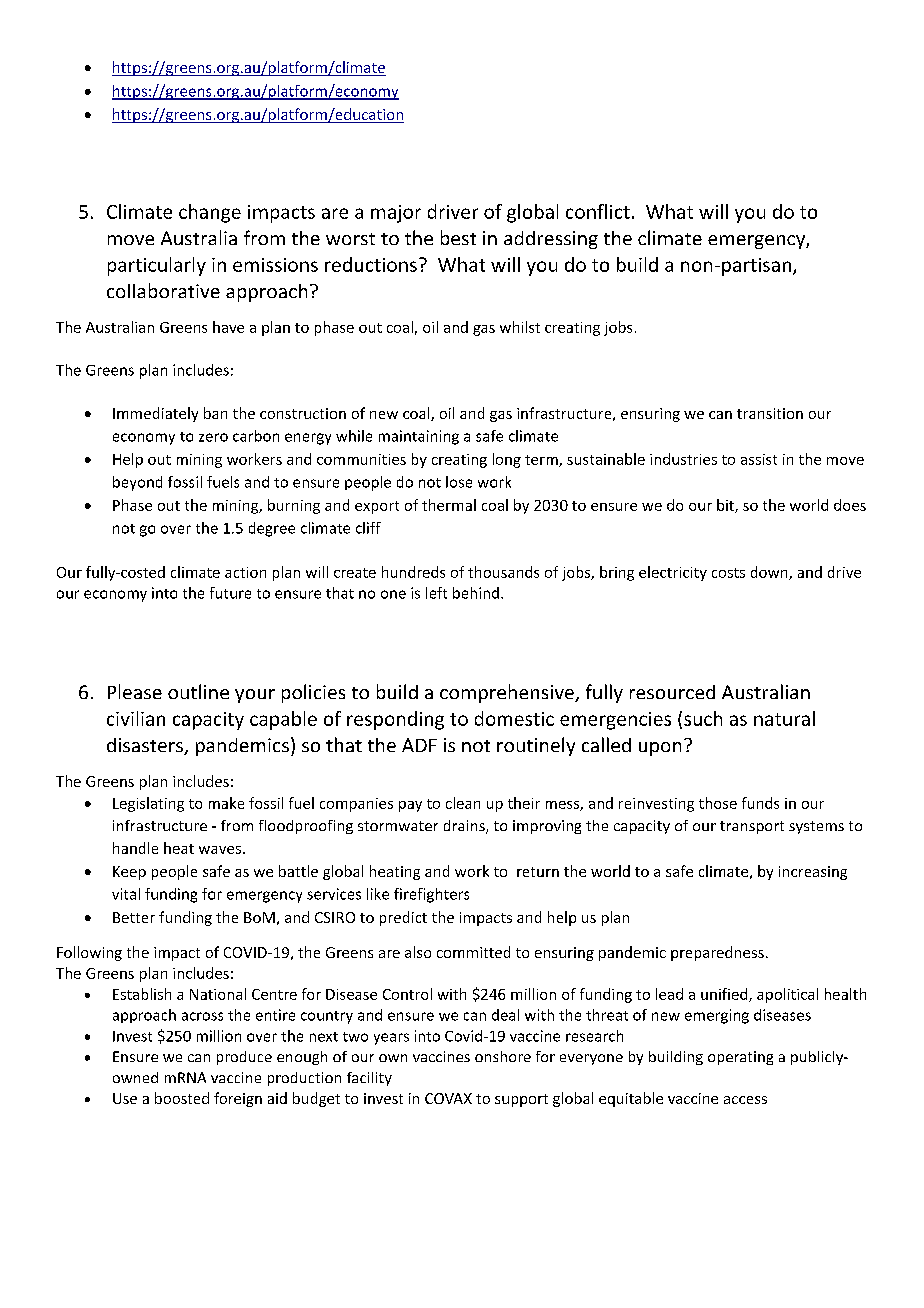 The height and width of the image is (1308, 924). Describe the element at coordinates (726, 506) in the image. I see `bit` at that location.
